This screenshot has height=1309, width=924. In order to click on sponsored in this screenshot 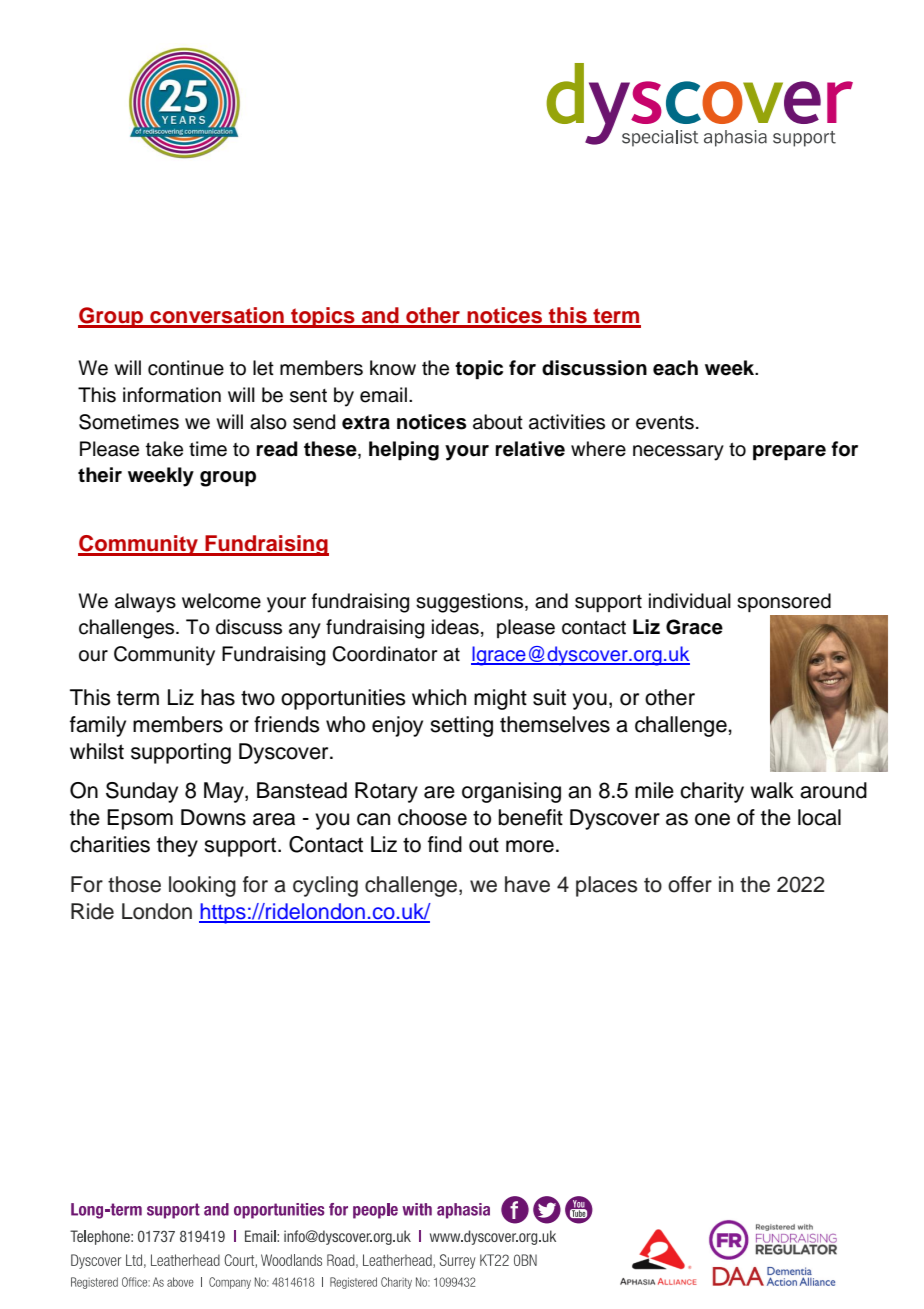, I will do `click(784, 602)`.
